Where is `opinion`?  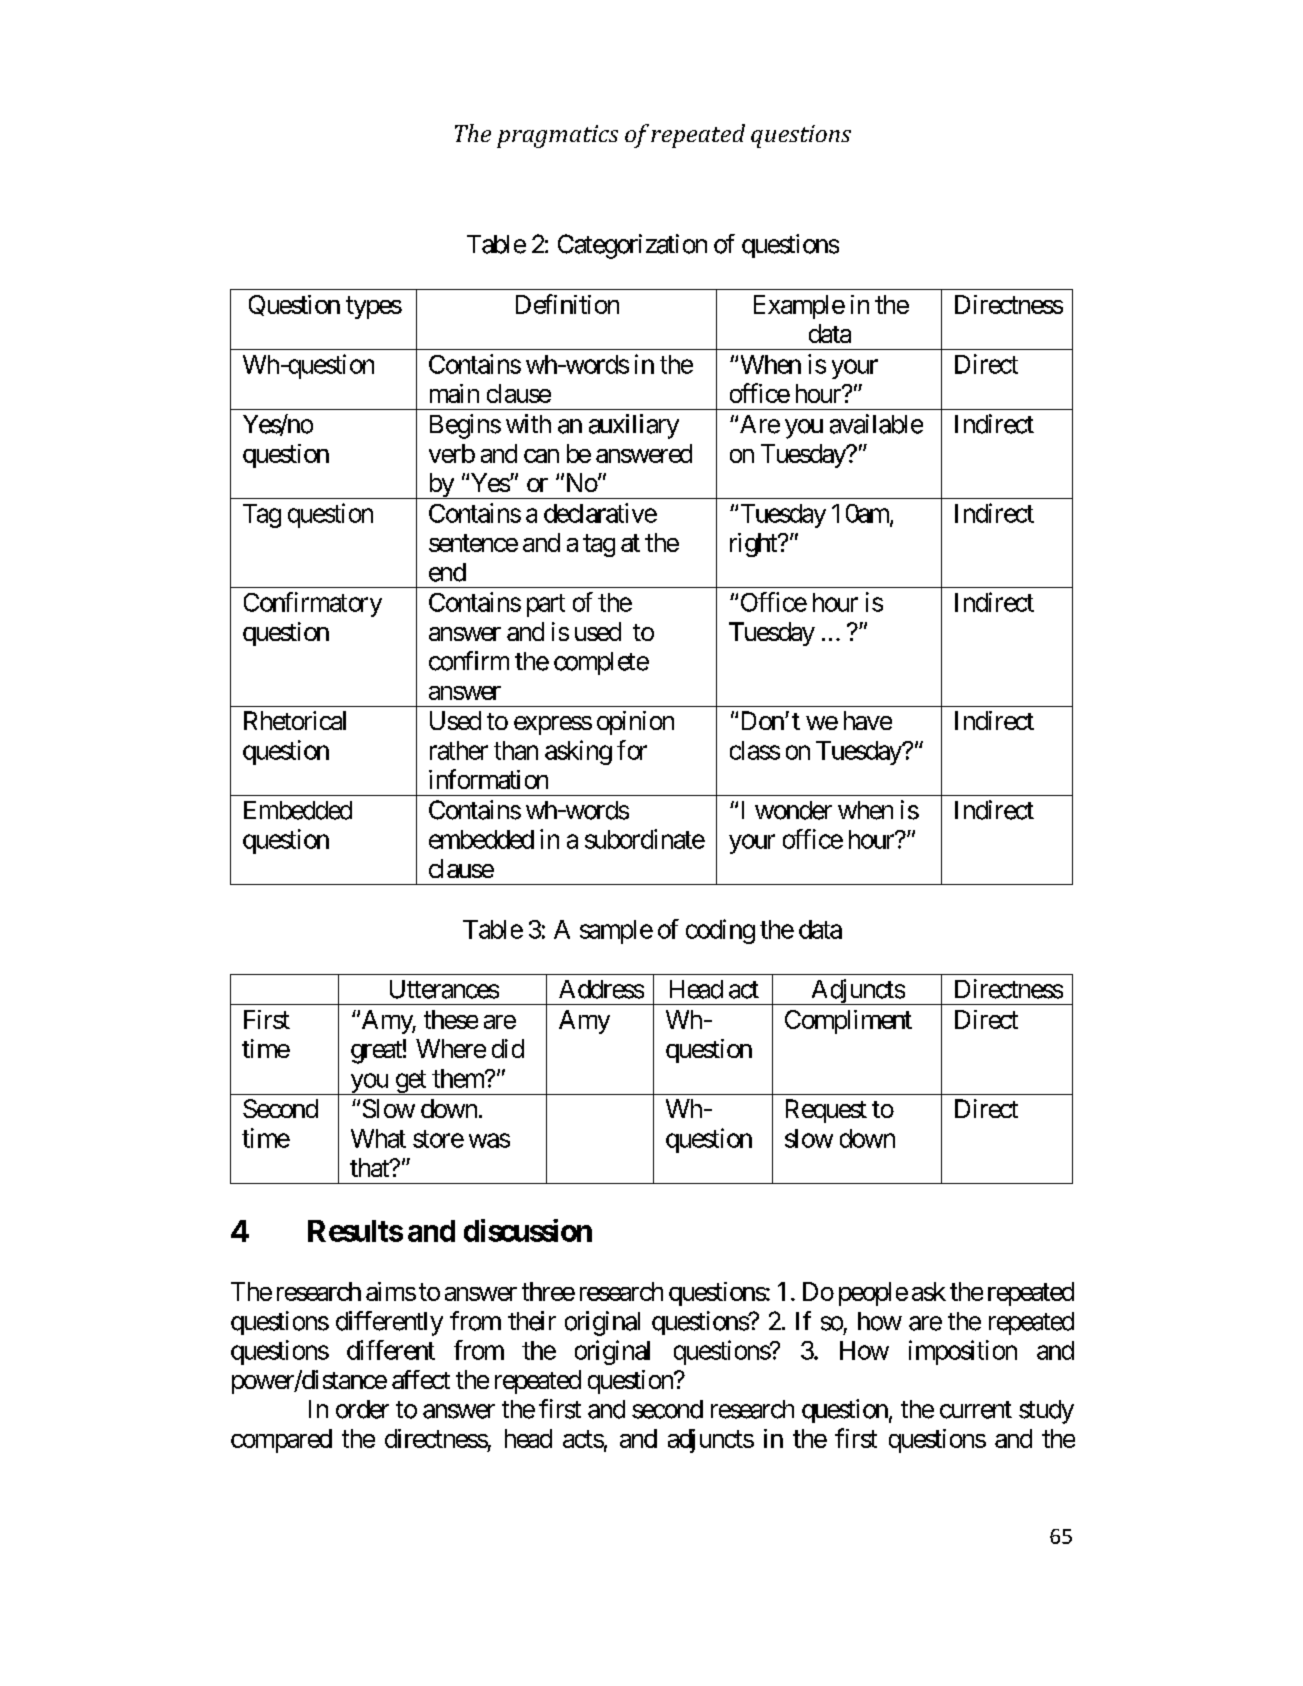 opinion is located at coordinates (635, 723).
